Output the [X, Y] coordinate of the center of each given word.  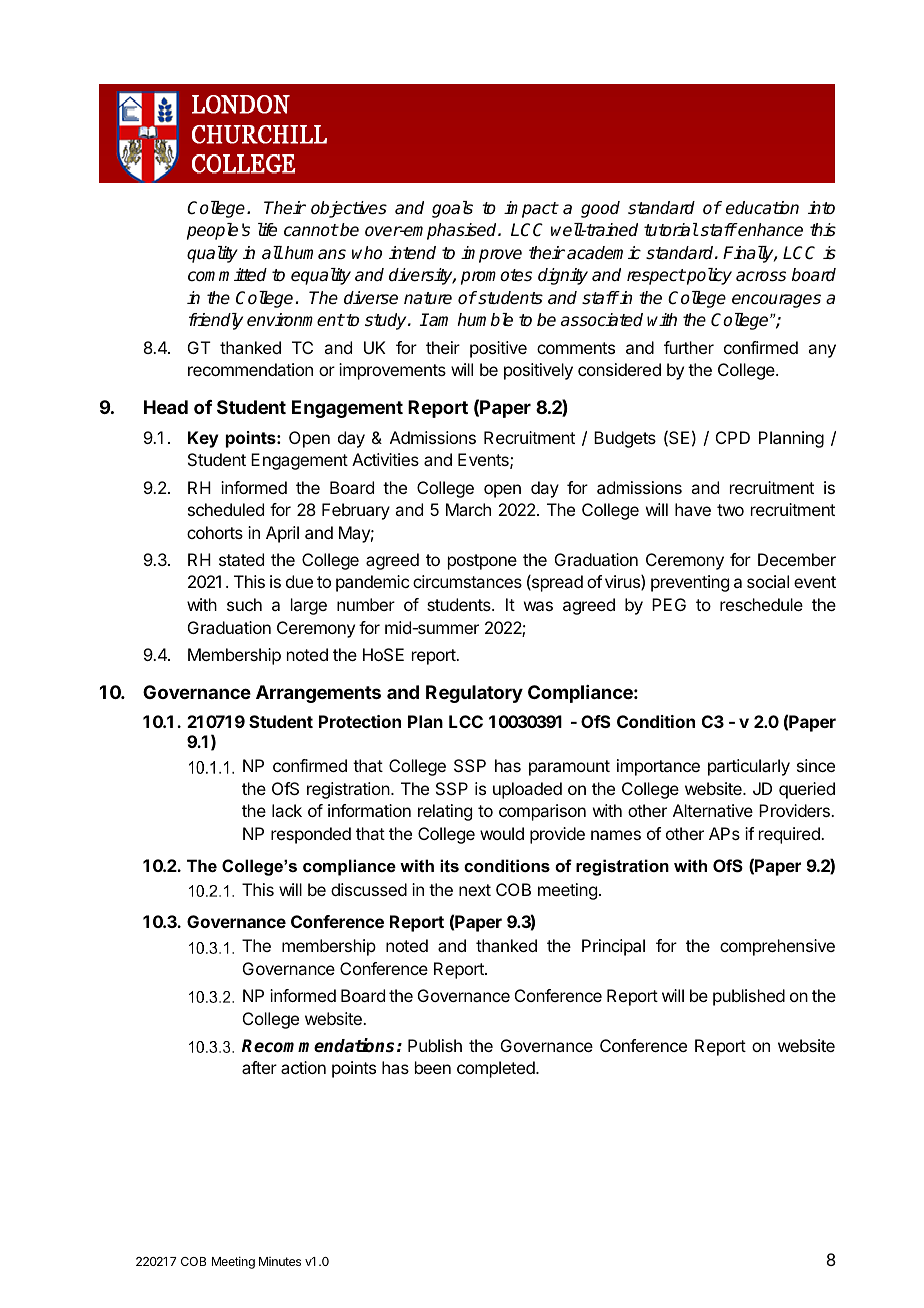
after [259, 1067]
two [730, 510]
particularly [749, 767]
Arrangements [318, 694]
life [267, 230]
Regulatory [474, 694]
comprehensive [777, 947]
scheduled [226, 509]
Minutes [280, 1261]
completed [497, 1069]
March [468, 509]
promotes [496, 277]
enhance [770, 230]
